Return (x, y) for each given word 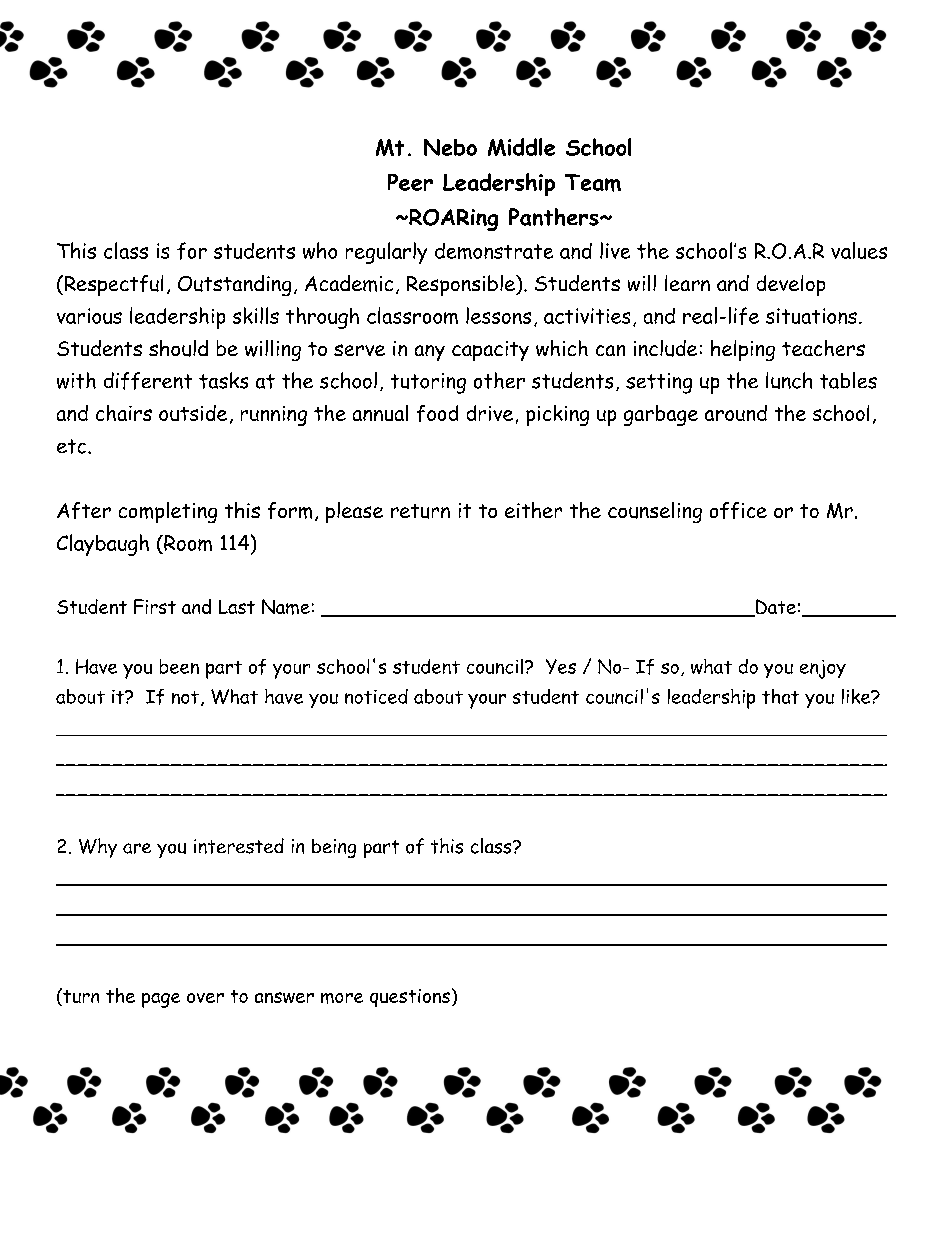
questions (410, 998)
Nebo (450, 147)
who (320, 250)
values (859, 250)
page (161, 1000)
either (533, 510)
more (342, 998)
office (738, 510)
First (155, 606)
